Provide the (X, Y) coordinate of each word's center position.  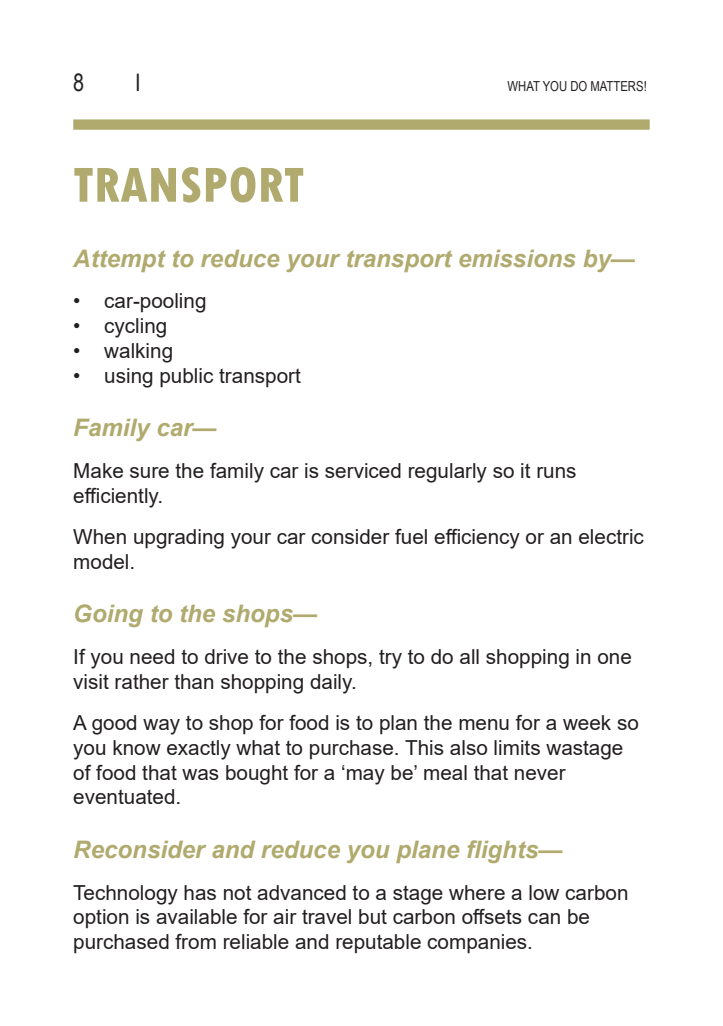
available (196, 916)
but (373, 916)
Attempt (119, 261)
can (544, 918)
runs (556, 472)
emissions (517, 258)
